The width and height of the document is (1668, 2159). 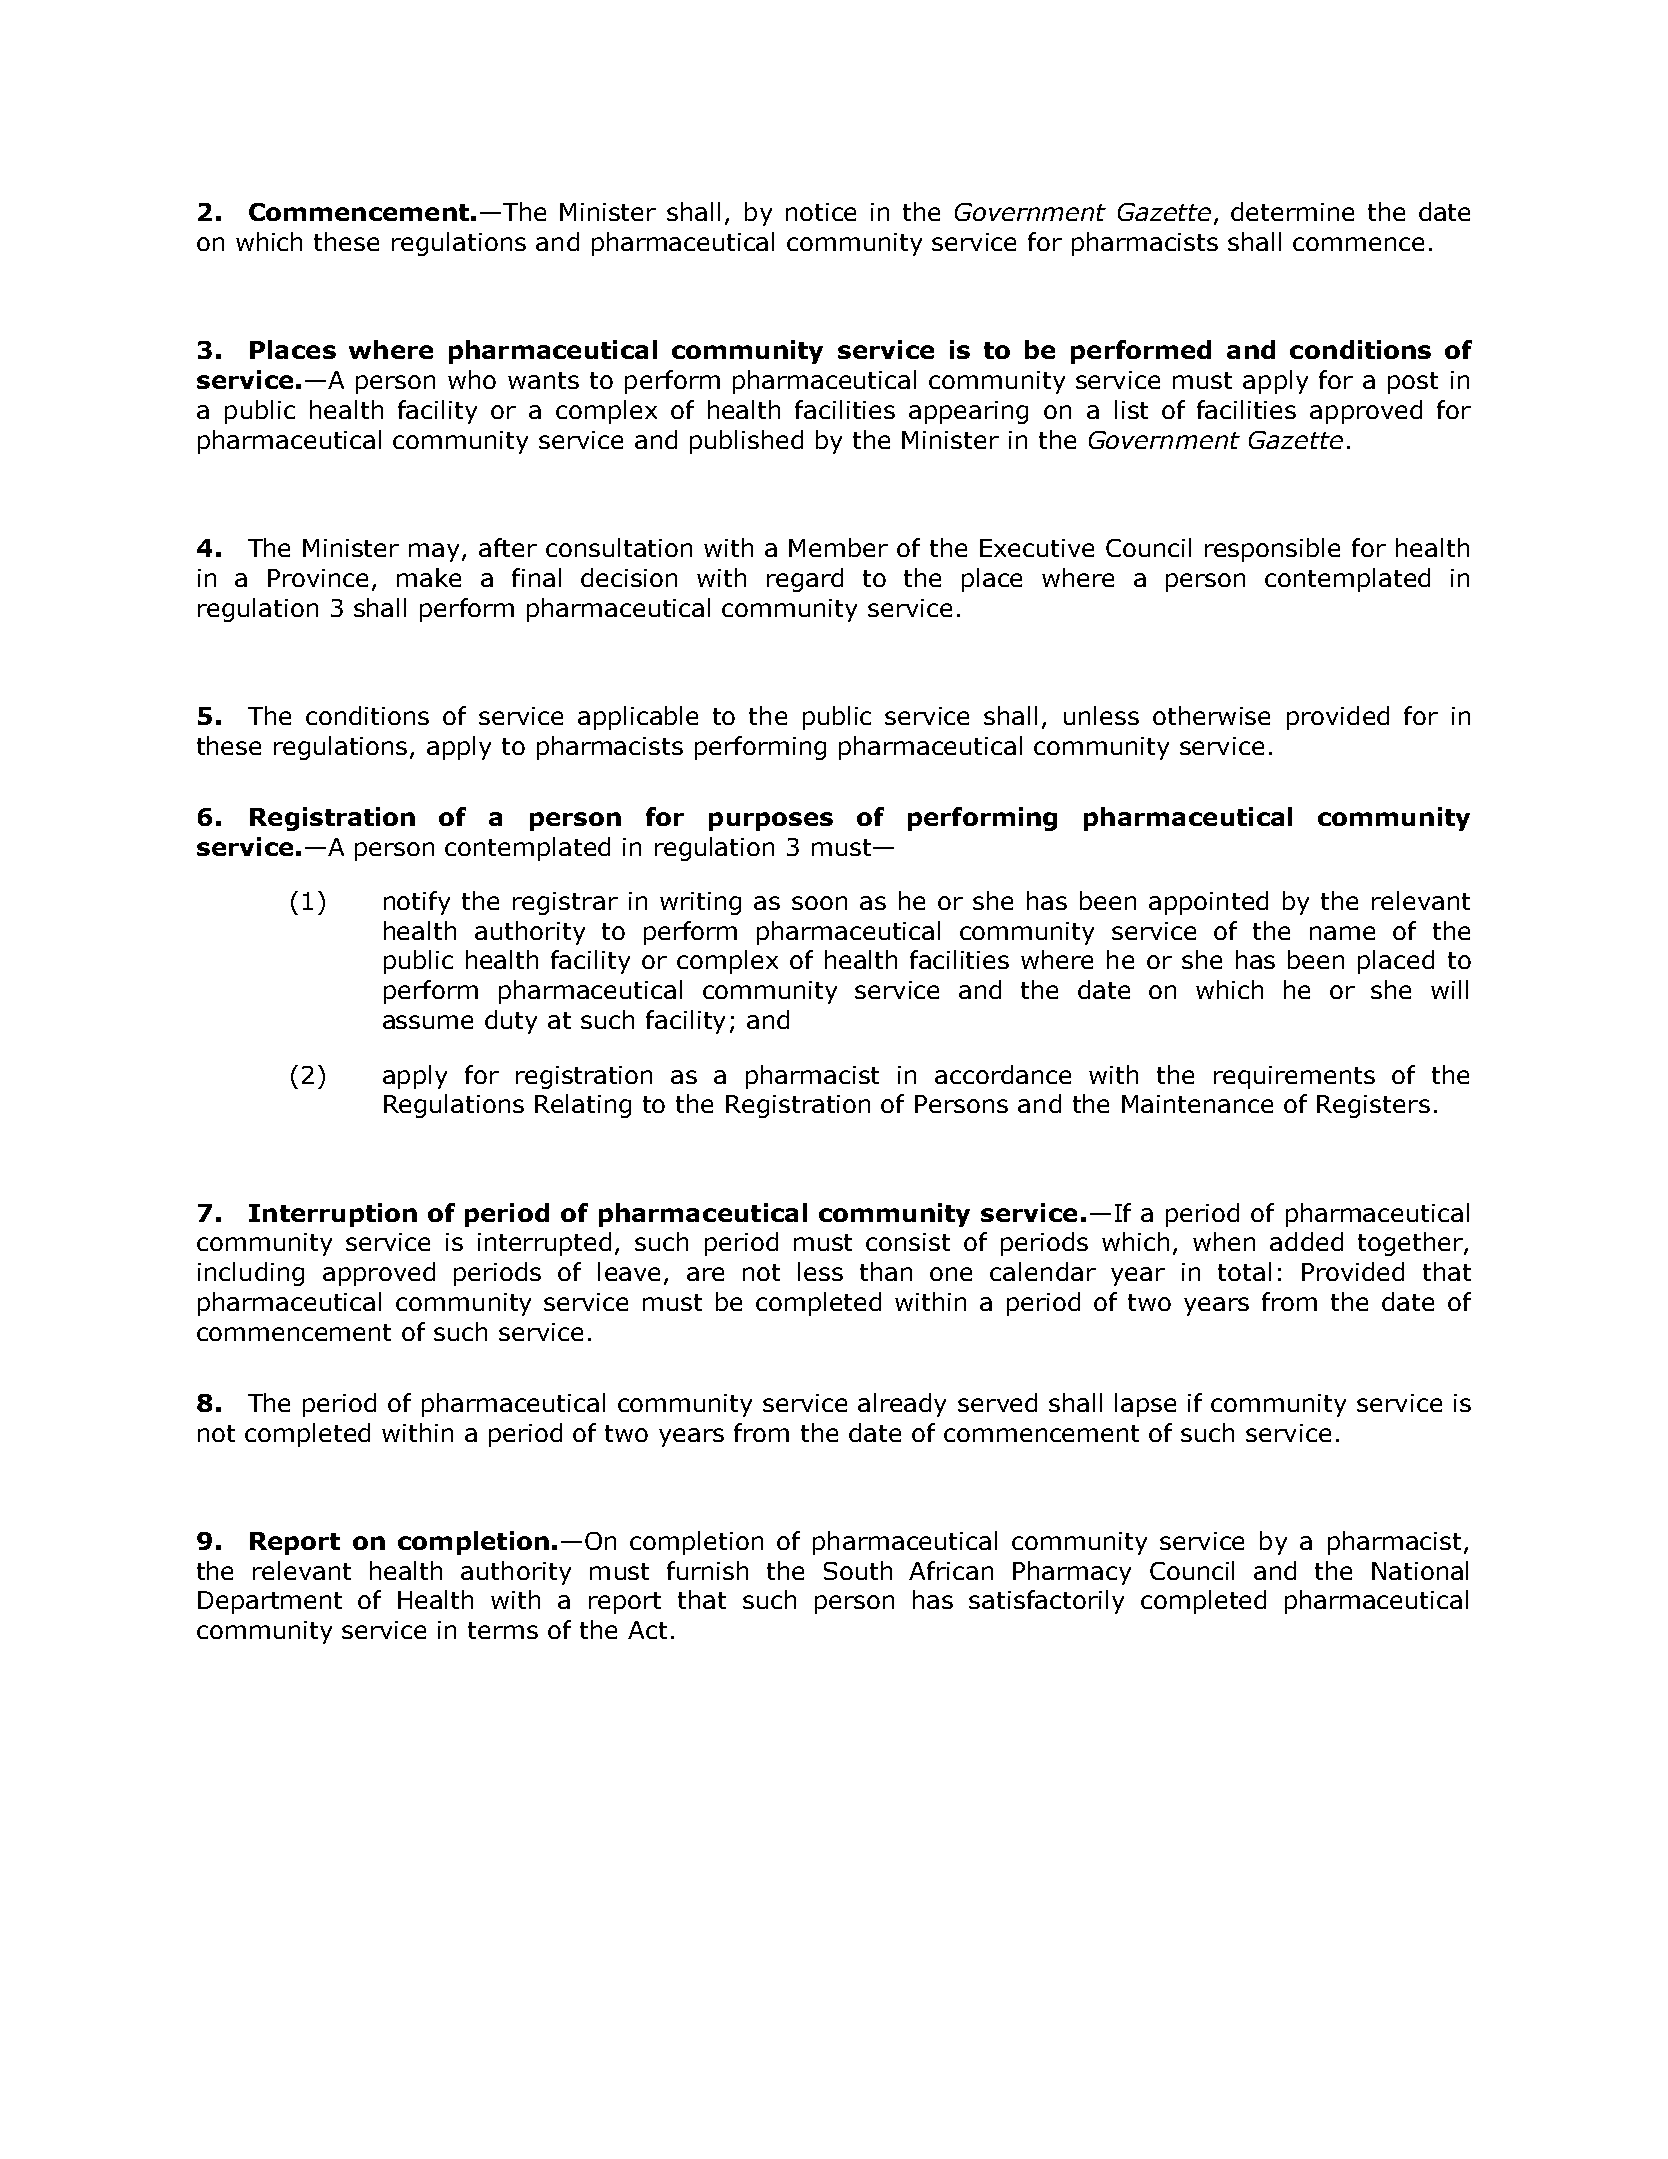 What do you see at coordinates (1306, 1241) in the document?
I see `added` at bounding box center [1306, 1241].
